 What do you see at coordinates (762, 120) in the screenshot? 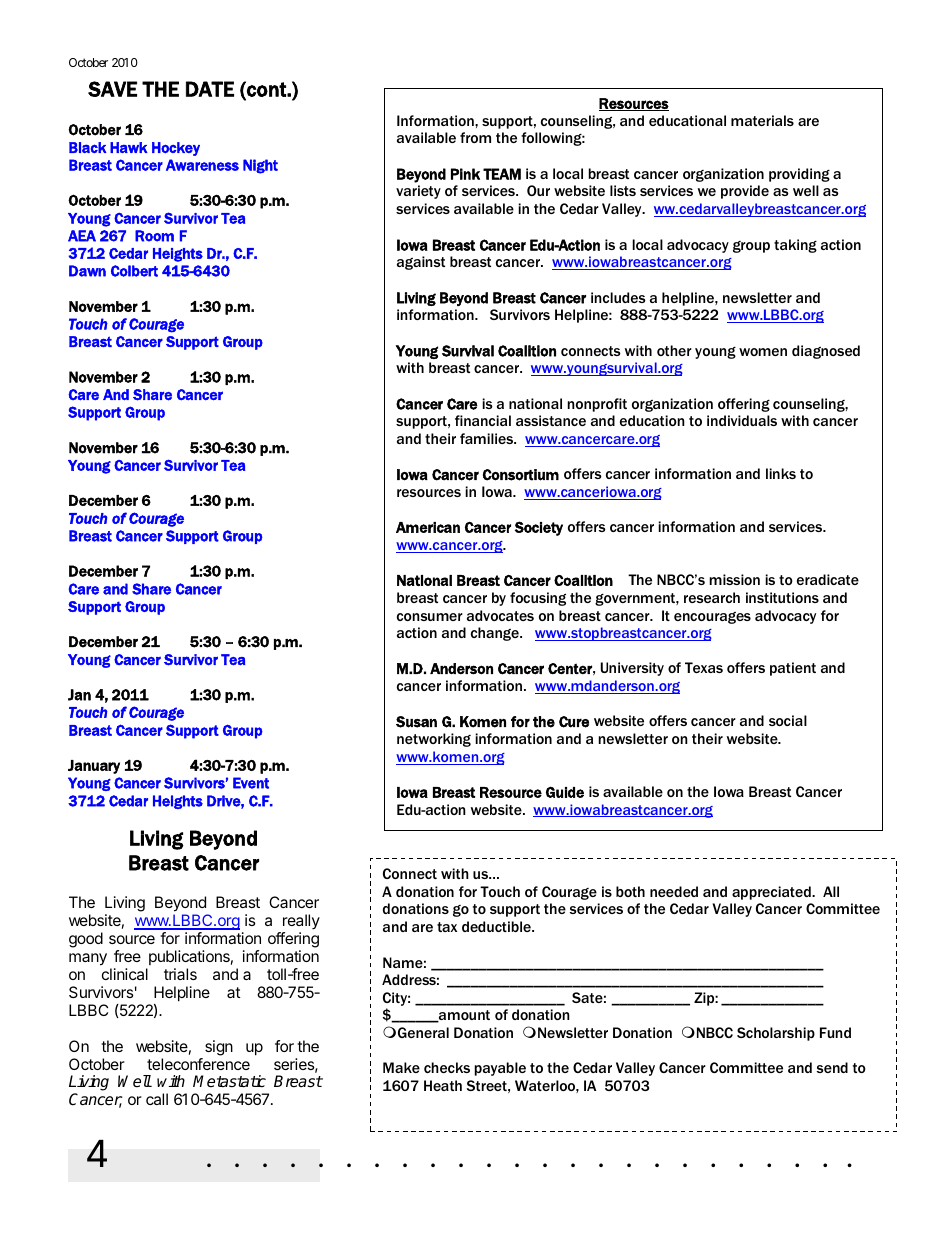
I see `materials` at bounding box center [762, 120].
